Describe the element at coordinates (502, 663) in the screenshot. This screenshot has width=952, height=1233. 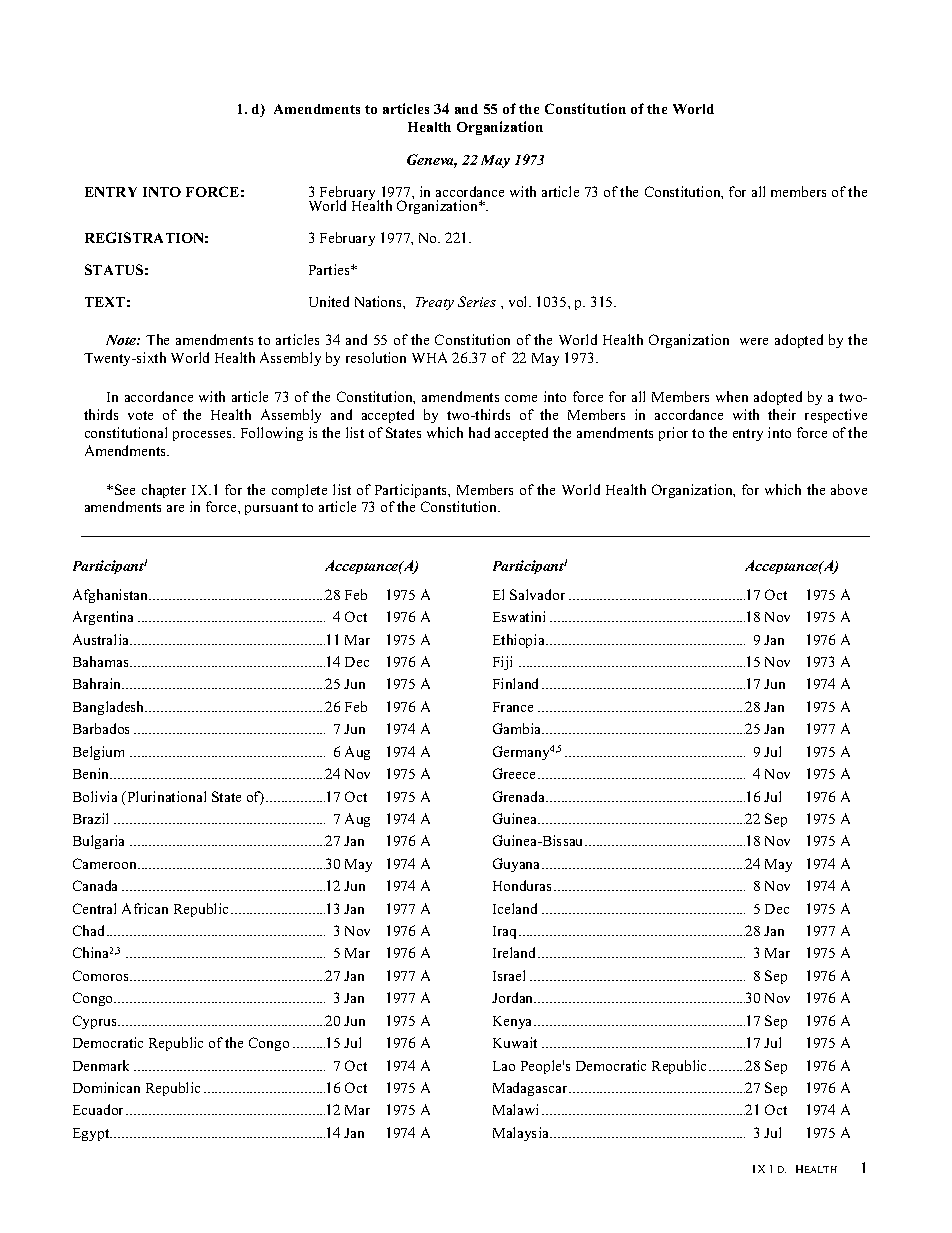
I see `Fiji` at that location.
